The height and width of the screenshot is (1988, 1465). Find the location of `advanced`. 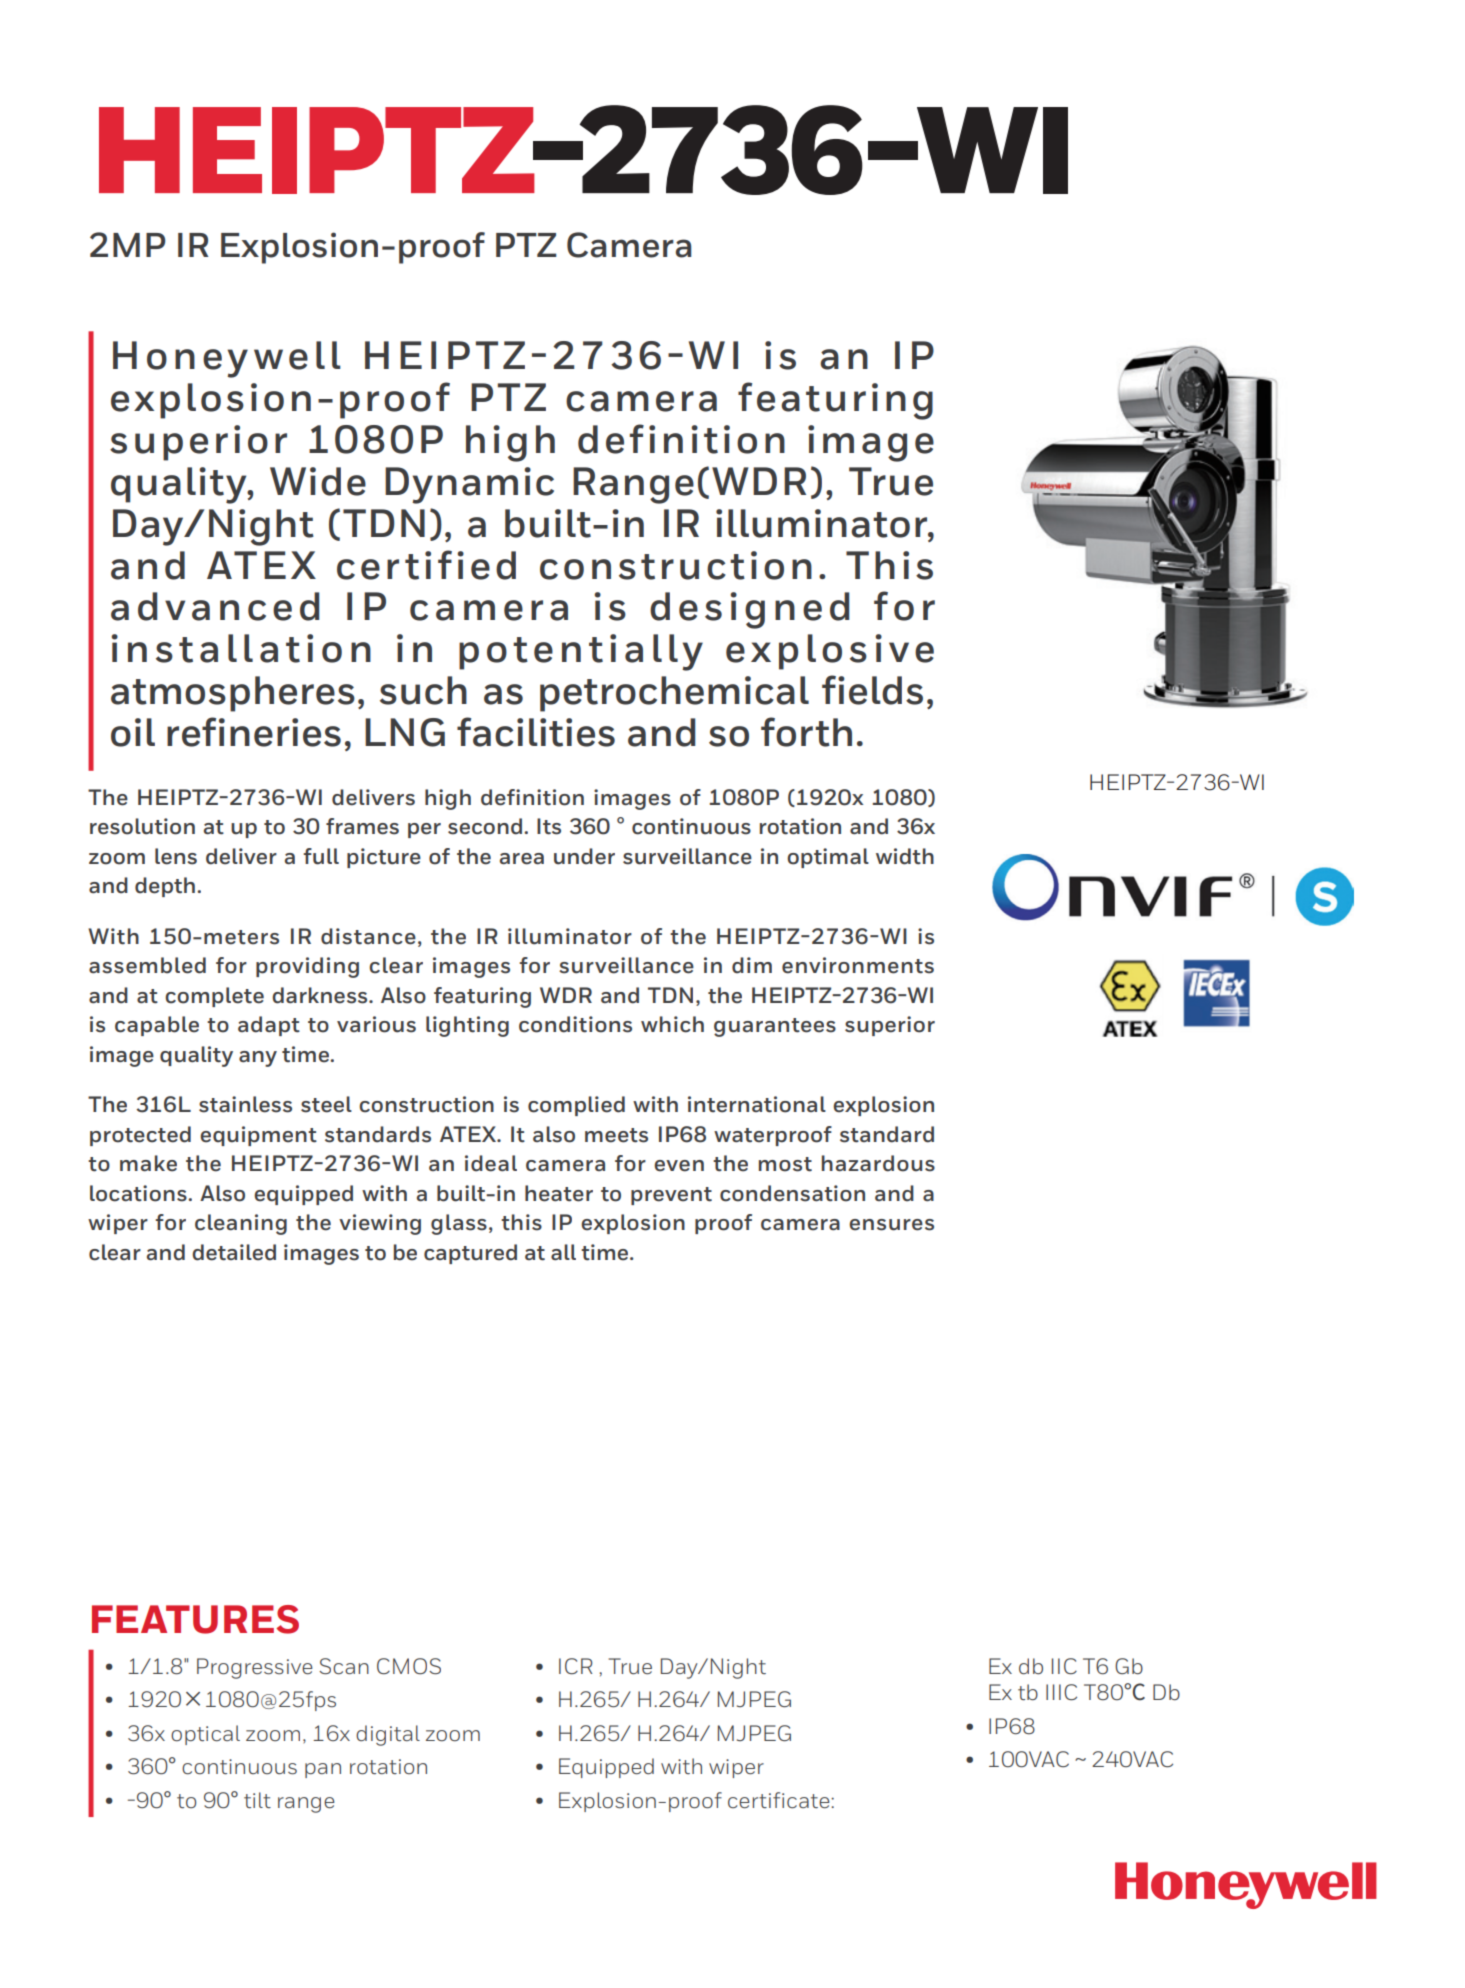

advanced is located at coordinates (215, 606).
